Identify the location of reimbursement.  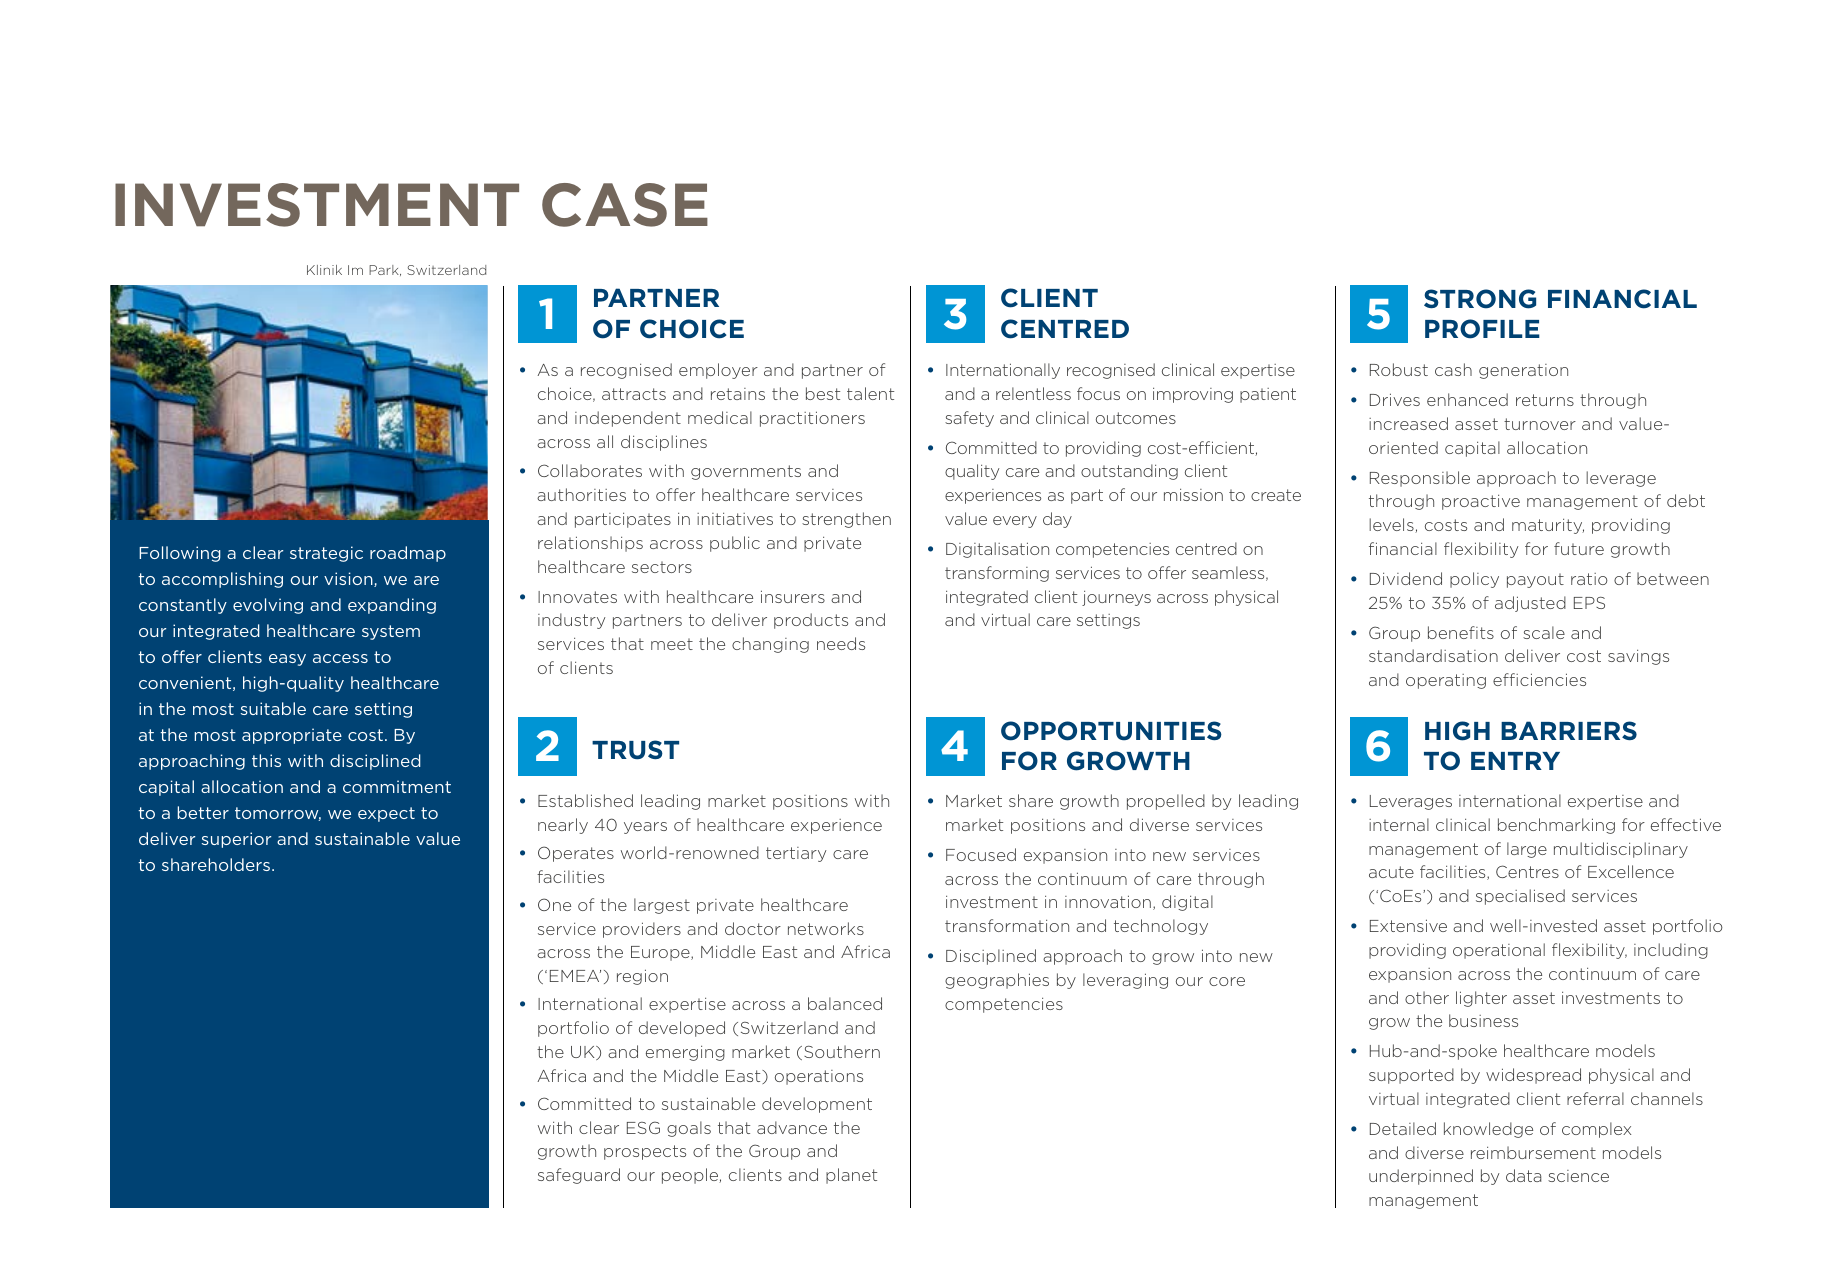
(1533, 1152).
